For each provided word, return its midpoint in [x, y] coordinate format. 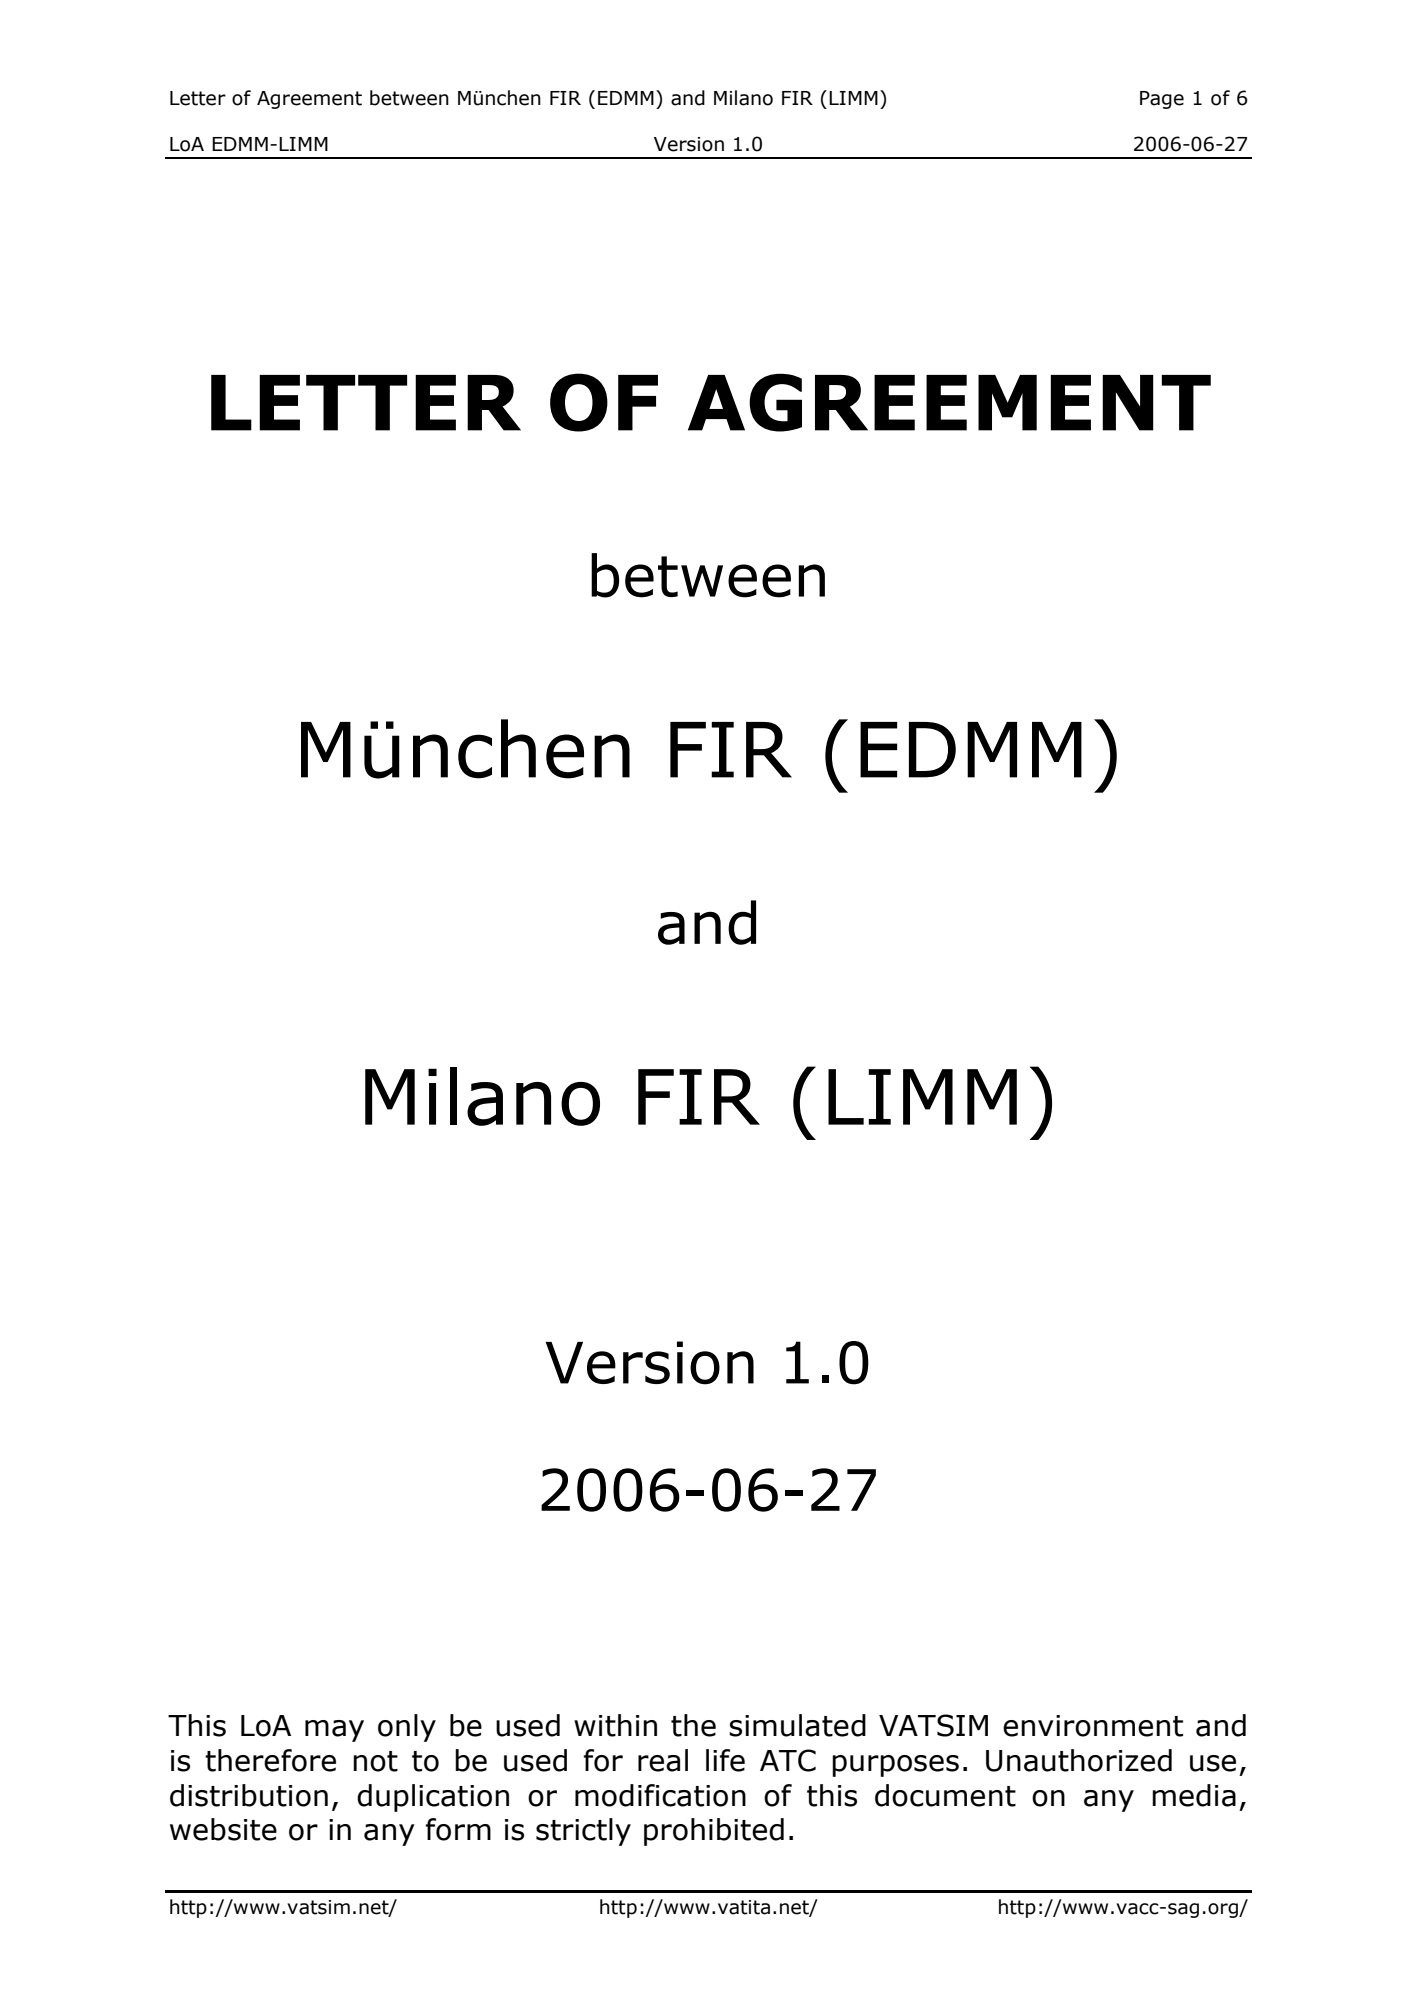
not [375, 1761]
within [615, 1725]
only [407, 1728]
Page [1162, 100]
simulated [797, 1725]
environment [1093, 1726]
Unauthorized [1079, 1760]
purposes [895, 1766]
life [725, 1760]
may [334, 1731]
